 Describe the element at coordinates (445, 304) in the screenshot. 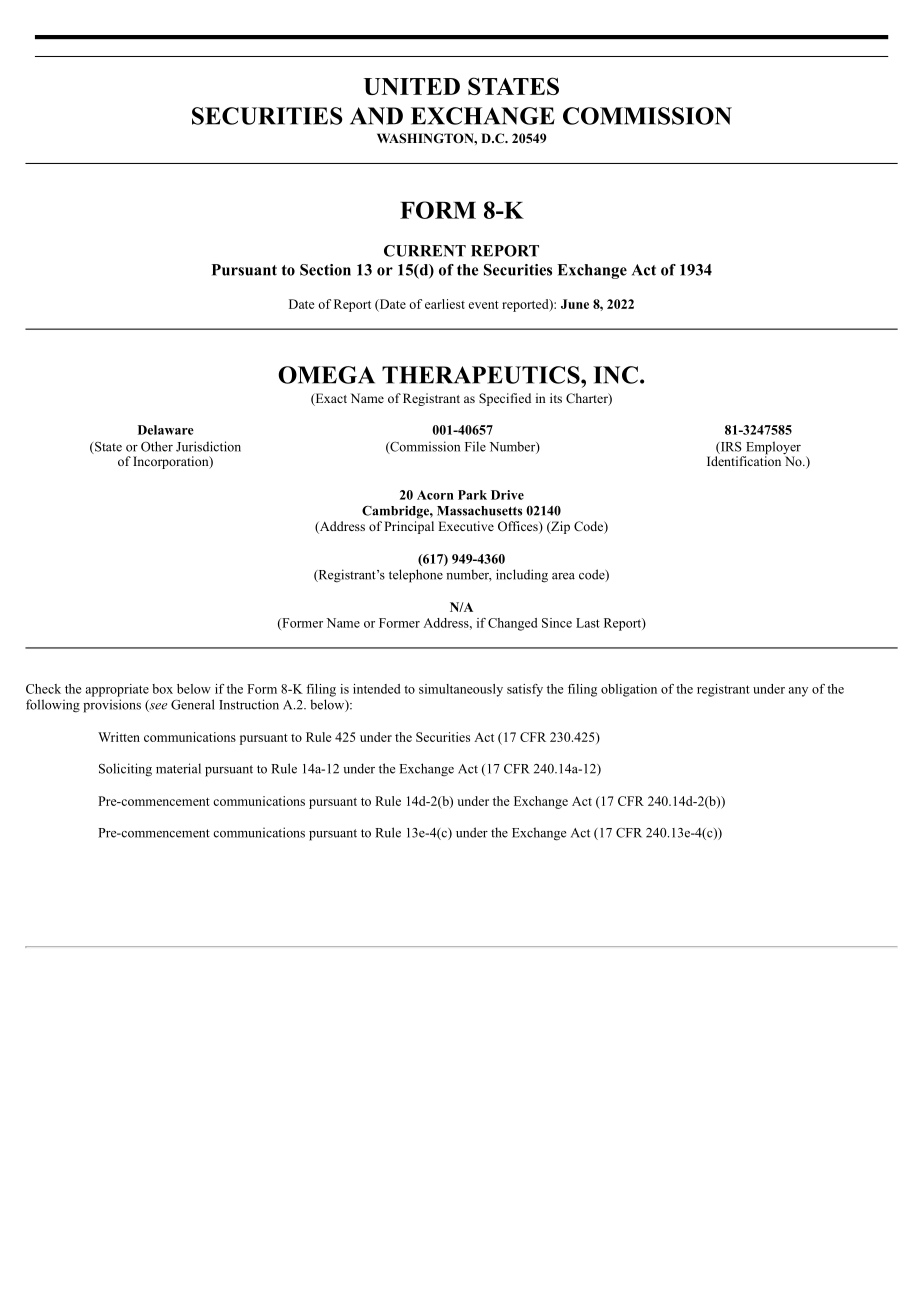

I see `earliest` at that location.
